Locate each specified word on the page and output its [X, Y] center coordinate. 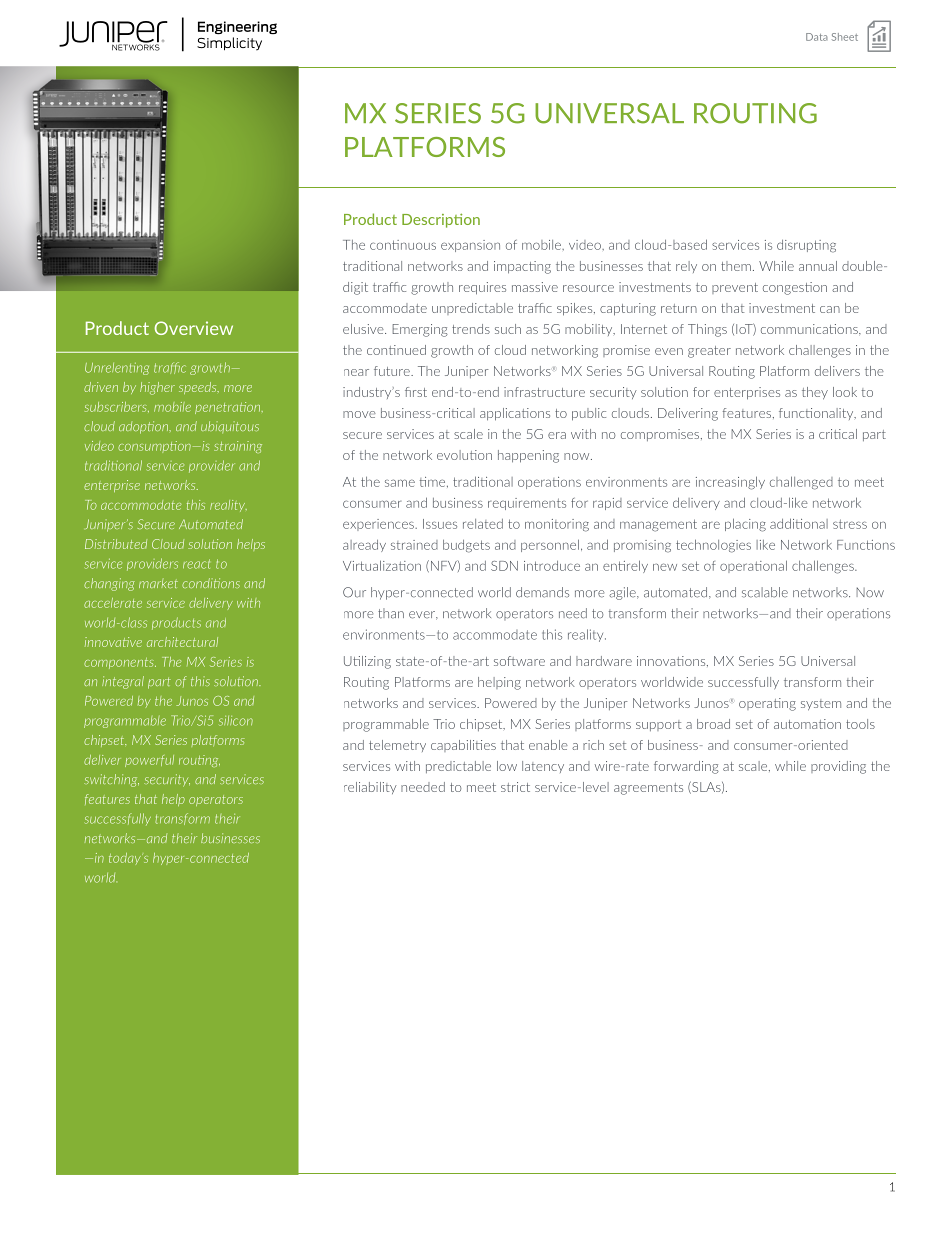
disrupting [806, 246]
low [507, 766]
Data [817, 37]
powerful [149, 761]
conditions [211, 583]
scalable [765, 592]
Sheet [845, 37]
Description [441, 220]
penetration [228, 408]
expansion [470, 246]
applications [515, 414]
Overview [194, 328]
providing [838, 767]
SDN [504, 566]
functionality [817, 414]
